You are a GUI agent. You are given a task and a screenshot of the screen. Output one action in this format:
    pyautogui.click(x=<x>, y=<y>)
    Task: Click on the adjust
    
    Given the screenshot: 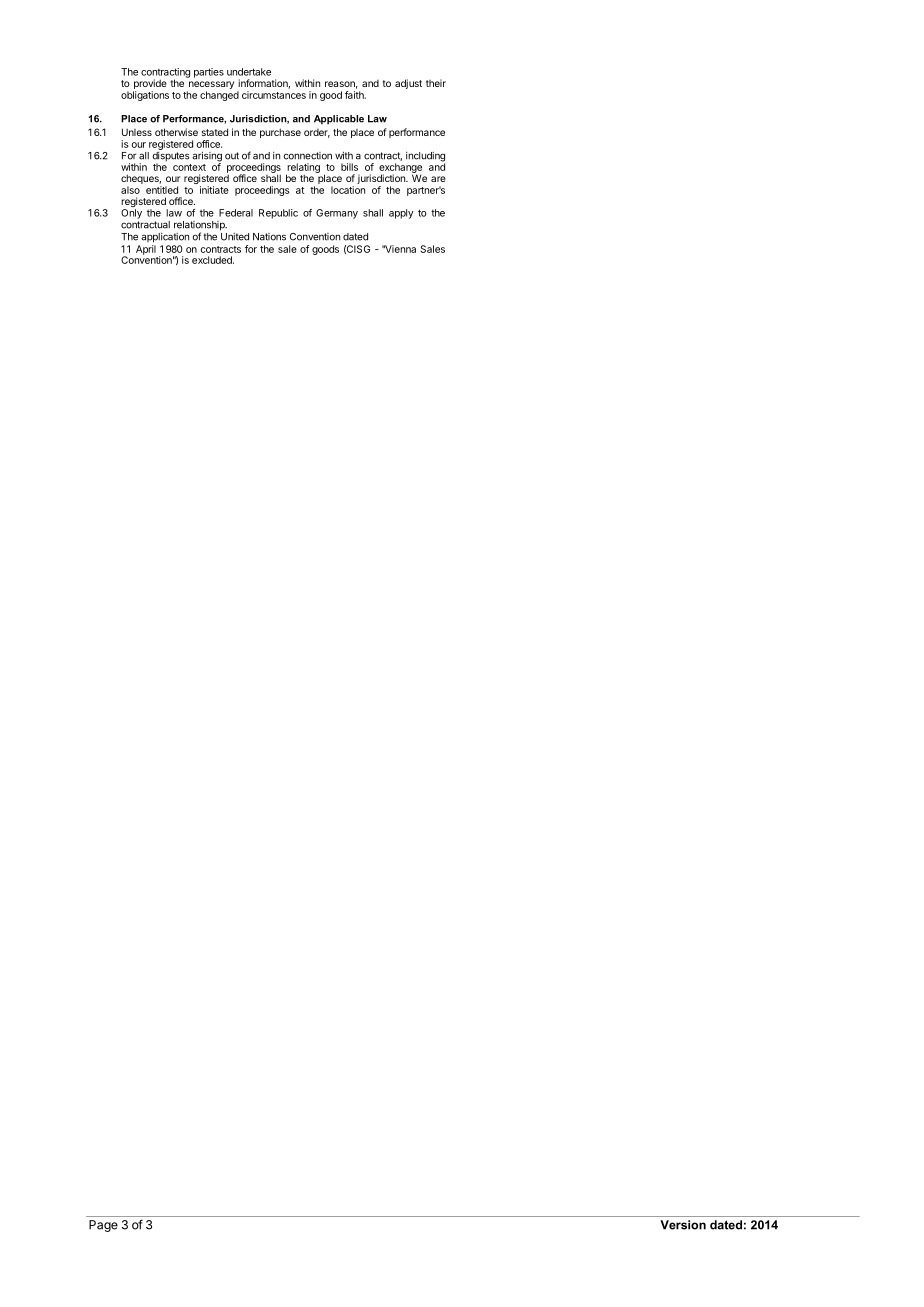 What is the action you would take?
    pyautogui.click(x=408, y=84)
